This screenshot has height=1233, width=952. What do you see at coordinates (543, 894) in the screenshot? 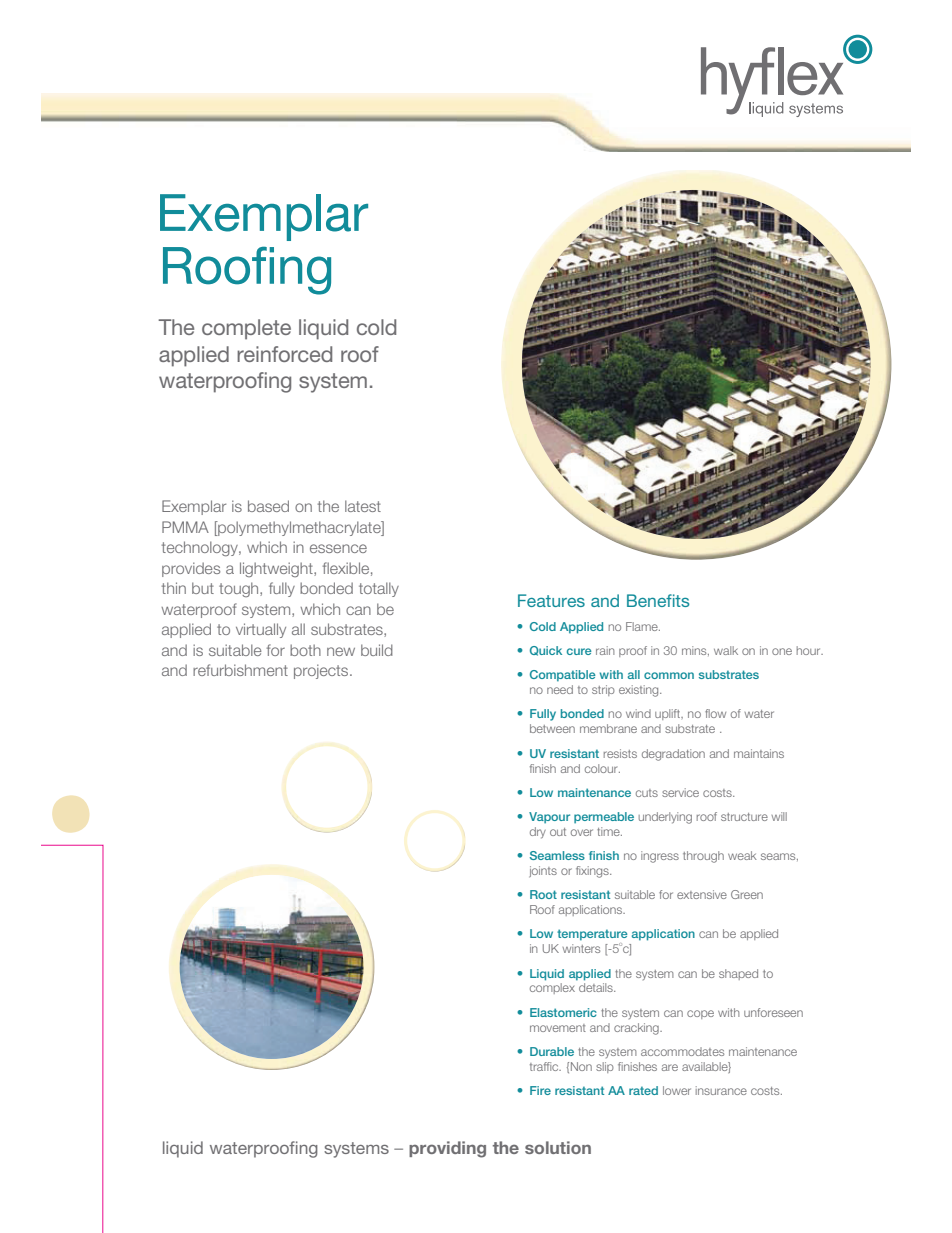
I see `Root` at bounding box center [543, 894].
